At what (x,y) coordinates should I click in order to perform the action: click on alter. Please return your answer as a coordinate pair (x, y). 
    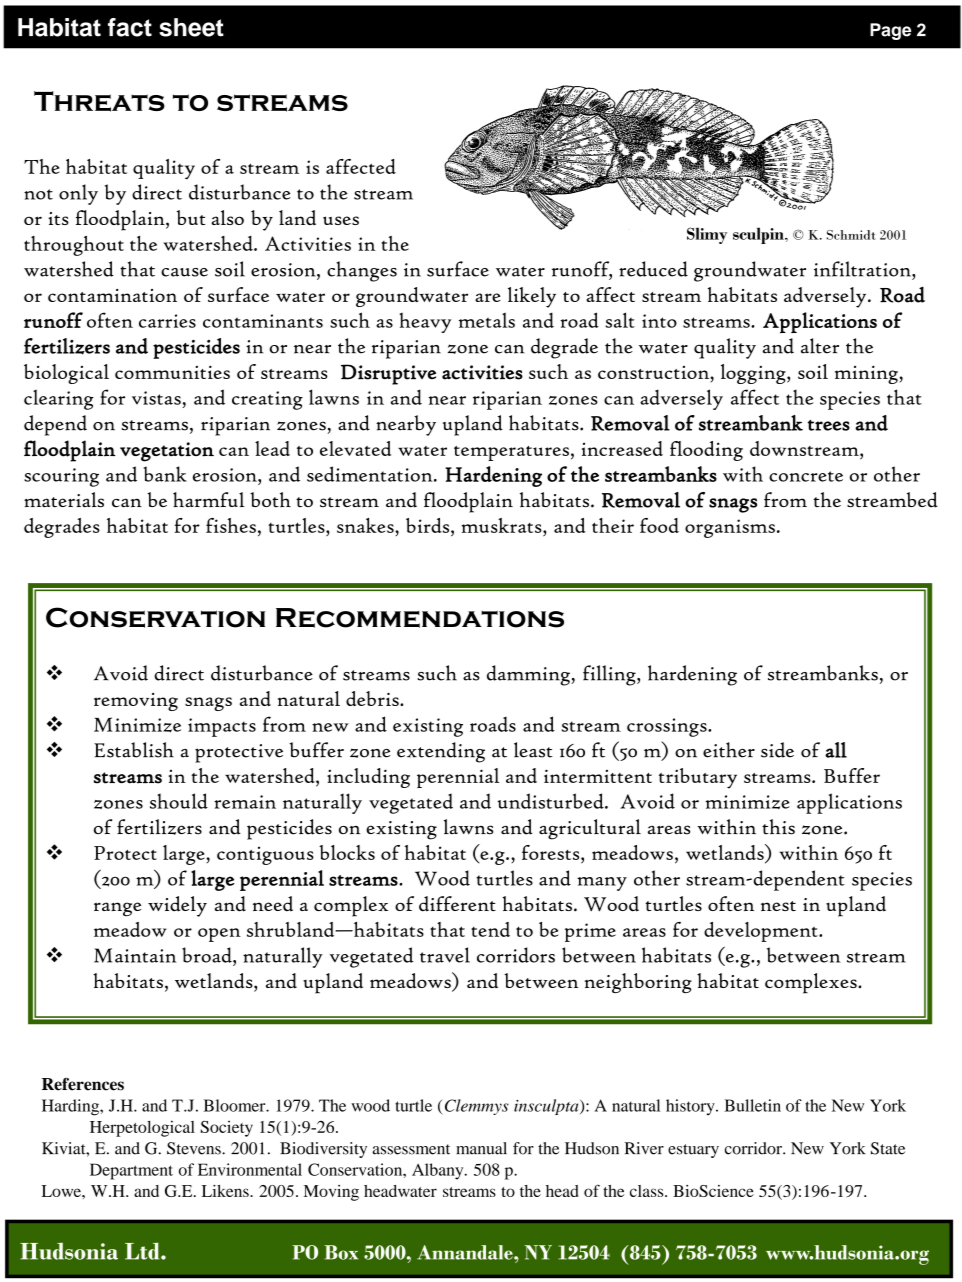
    Looking at the image, I should click on (820, 346).
